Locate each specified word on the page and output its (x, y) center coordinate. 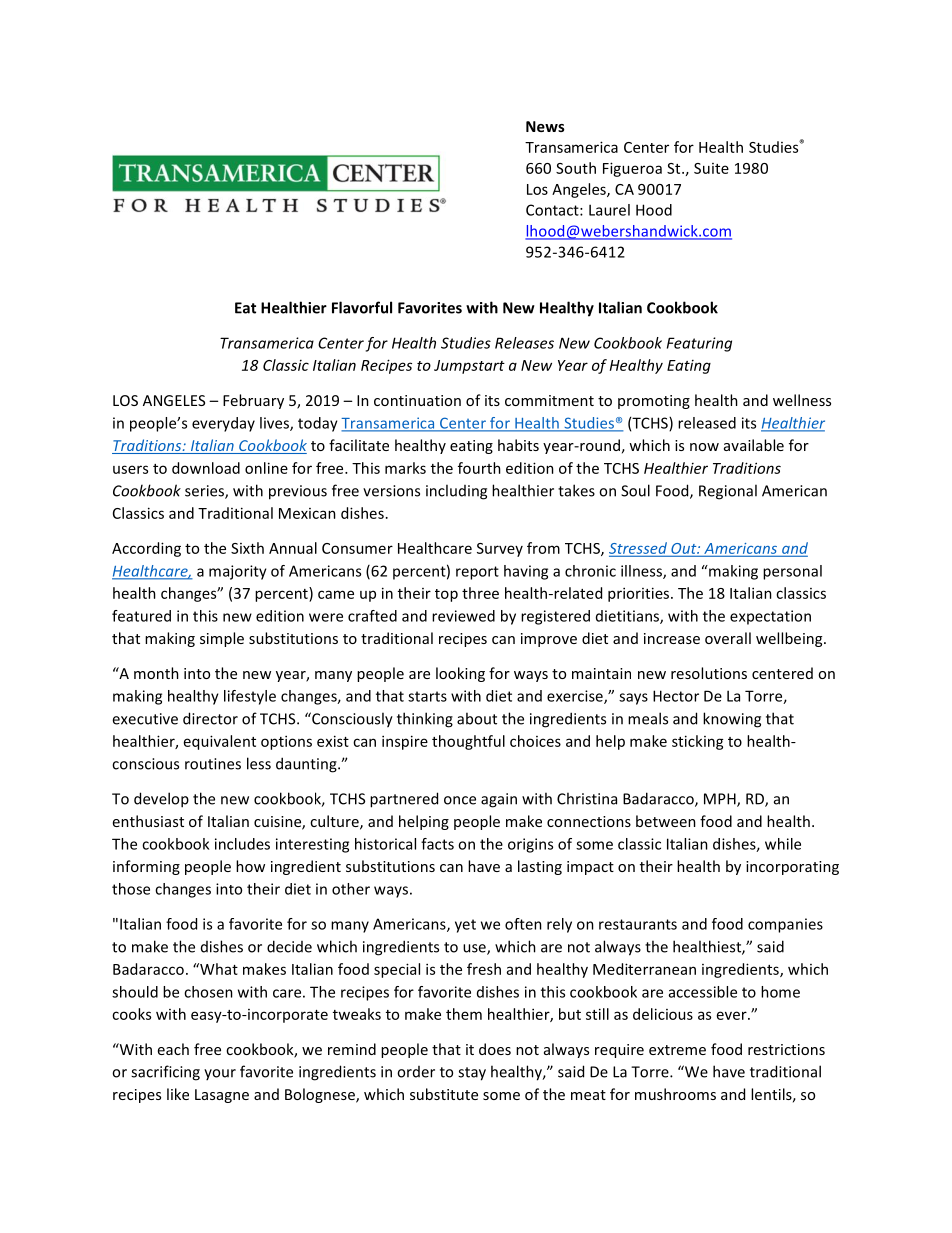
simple (222, 639)
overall (728, 638)
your (220, 1074)
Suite (711, 168)
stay (472, 1074)
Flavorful (362, 307)
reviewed (463, 616)
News (545, 126)
